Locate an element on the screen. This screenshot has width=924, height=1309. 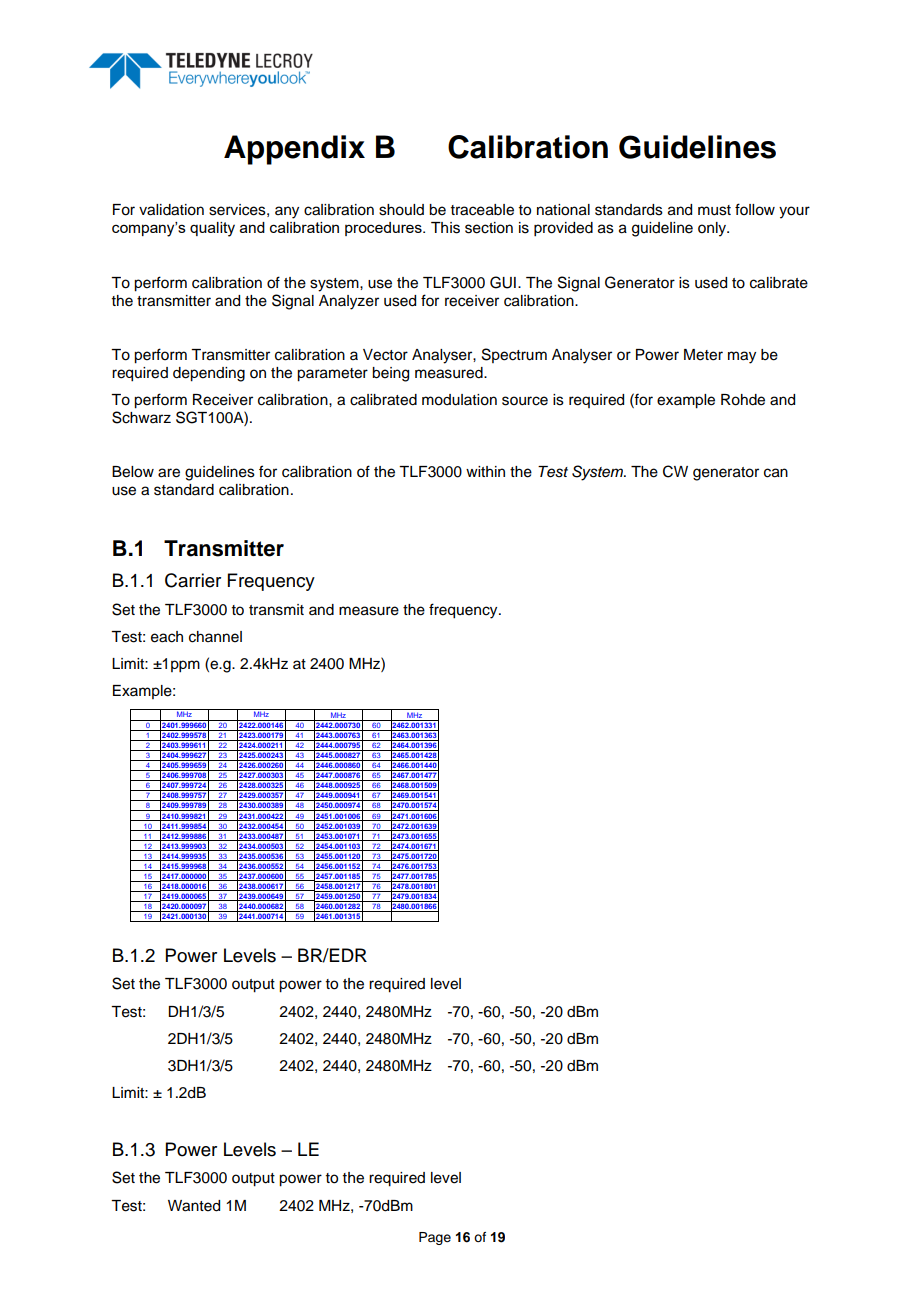
modulation is located at coordinates (459, 400).
